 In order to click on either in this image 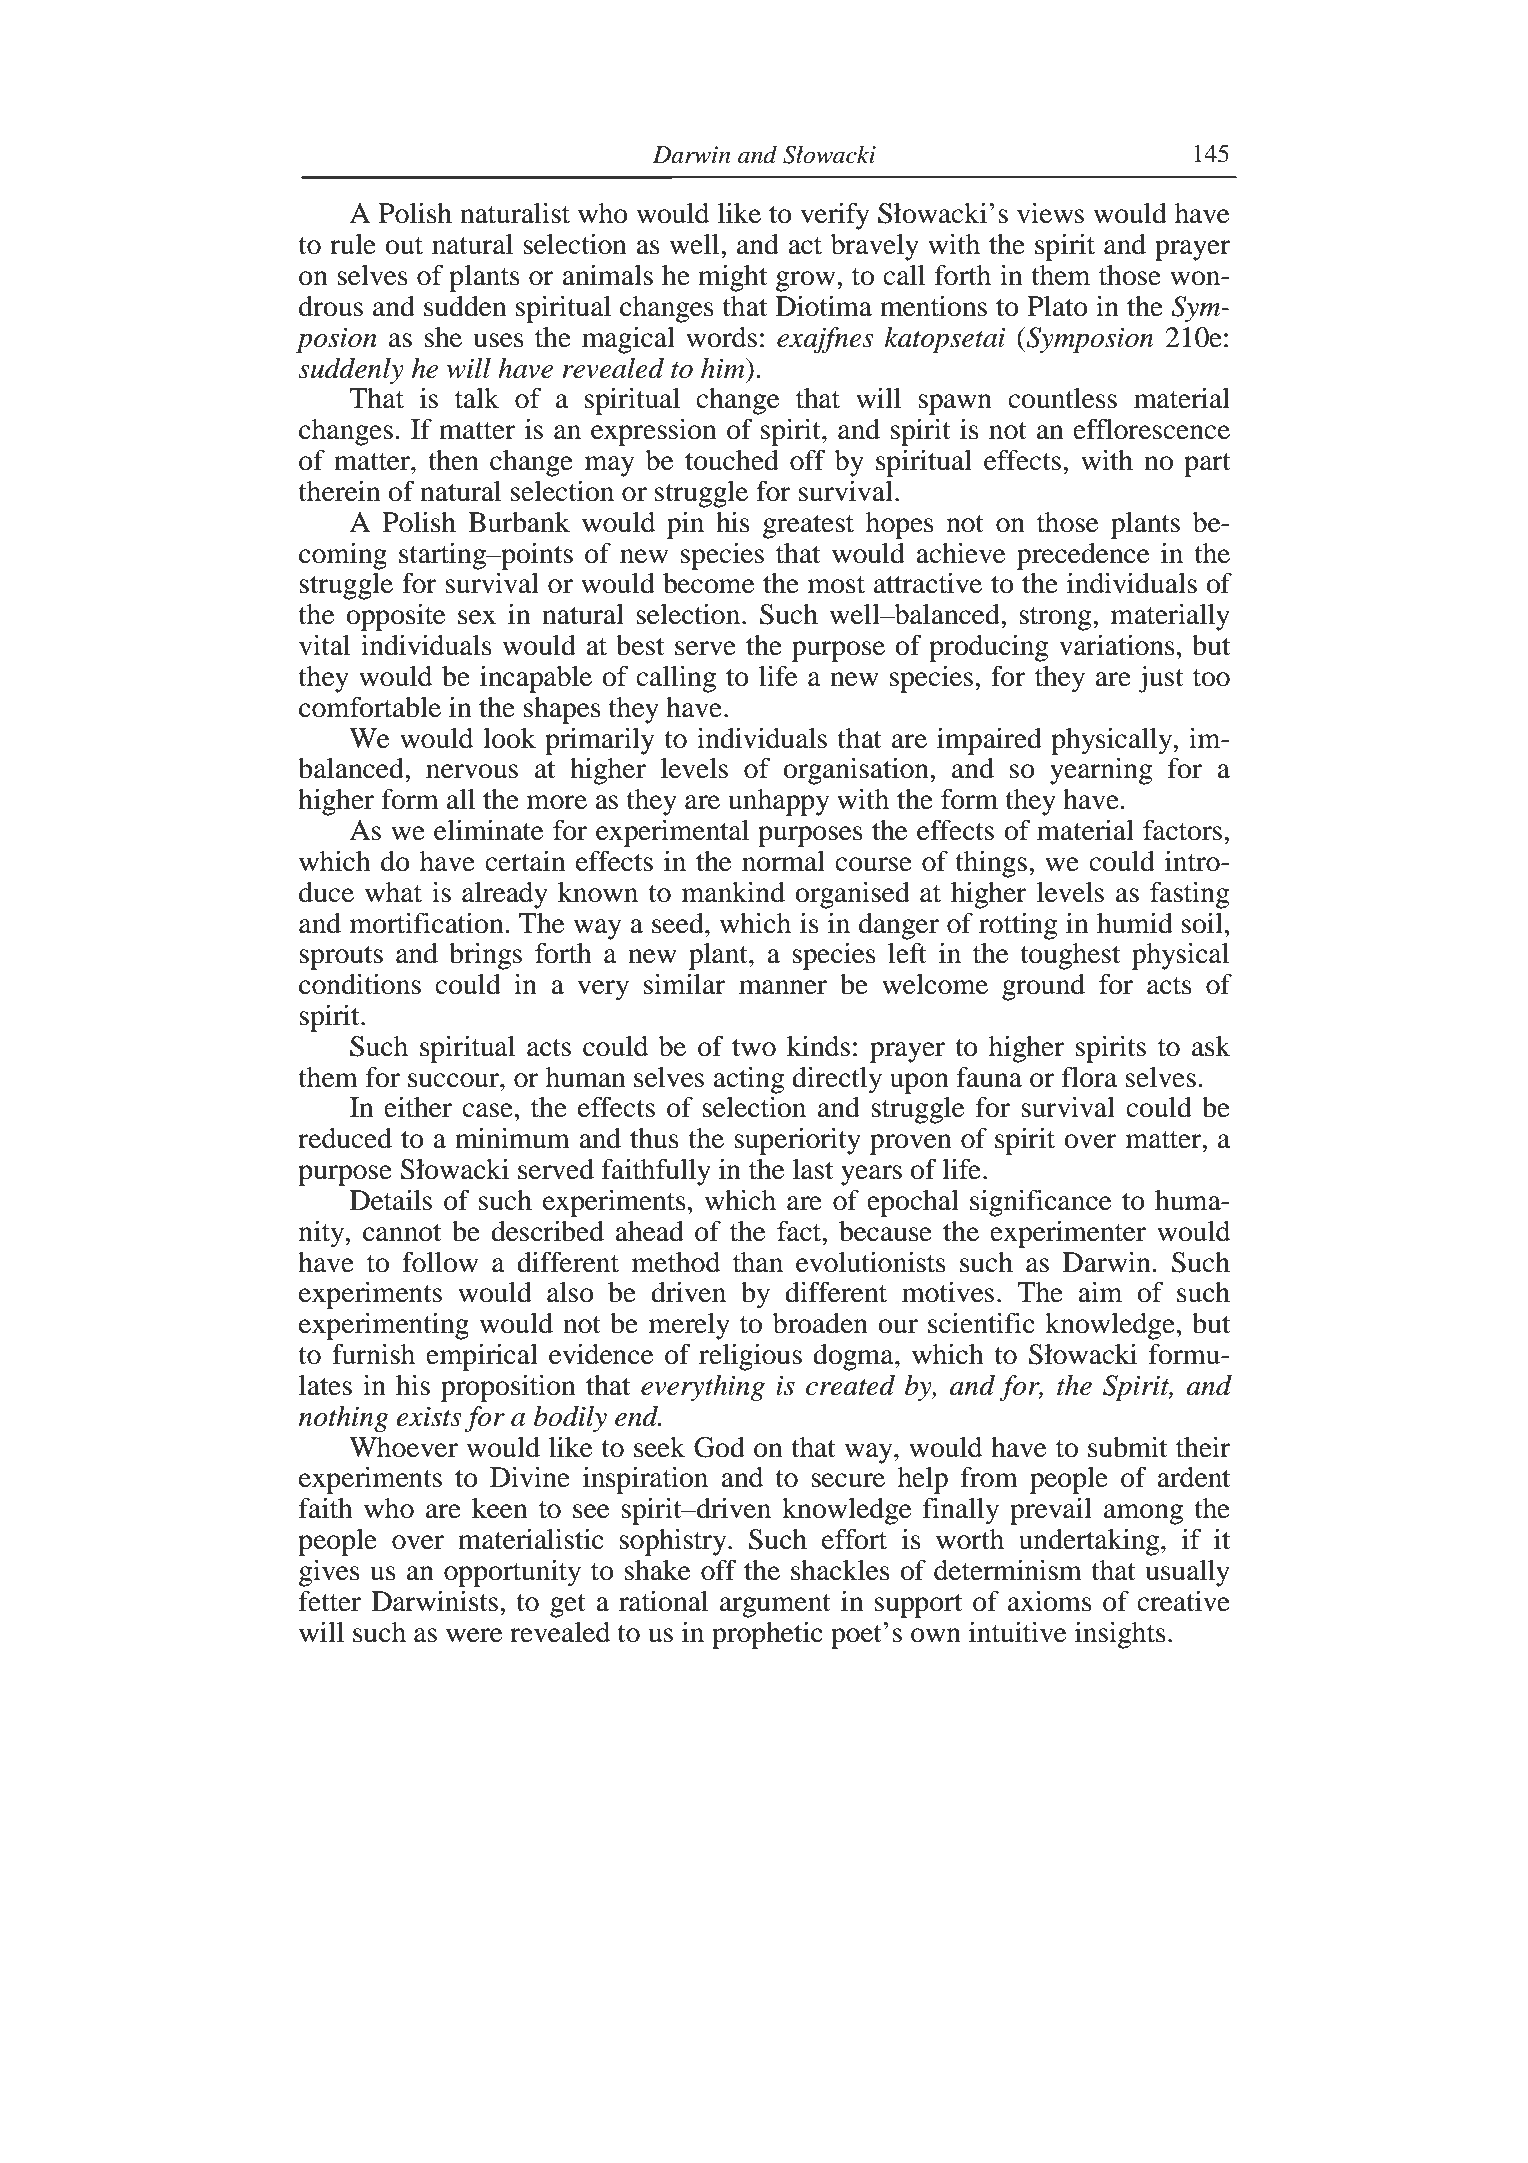, I will do `click(418, 1107)`.
